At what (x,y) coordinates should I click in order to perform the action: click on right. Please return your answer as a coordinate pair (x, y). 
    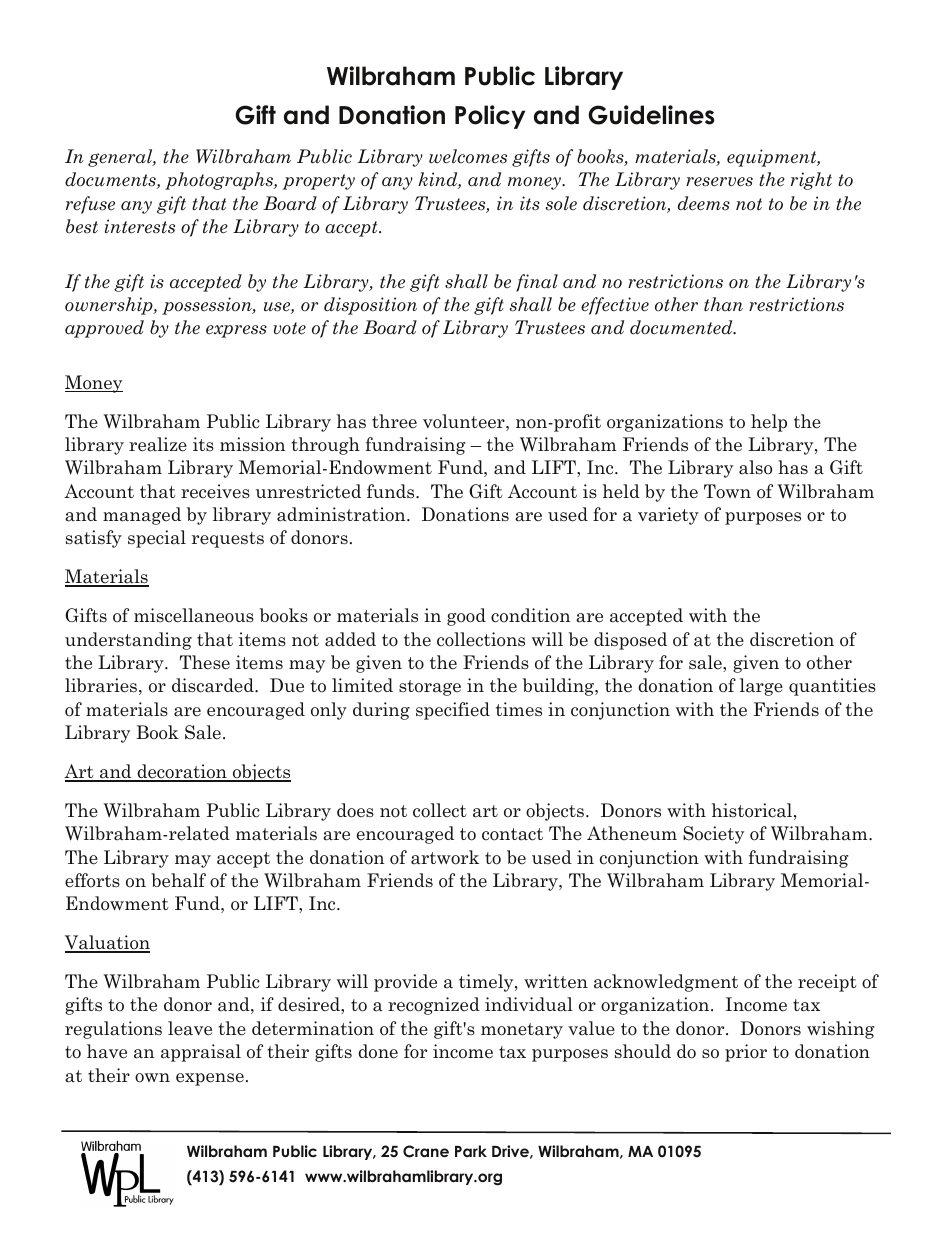
    Looking at the image, I should click on (811, 181).
